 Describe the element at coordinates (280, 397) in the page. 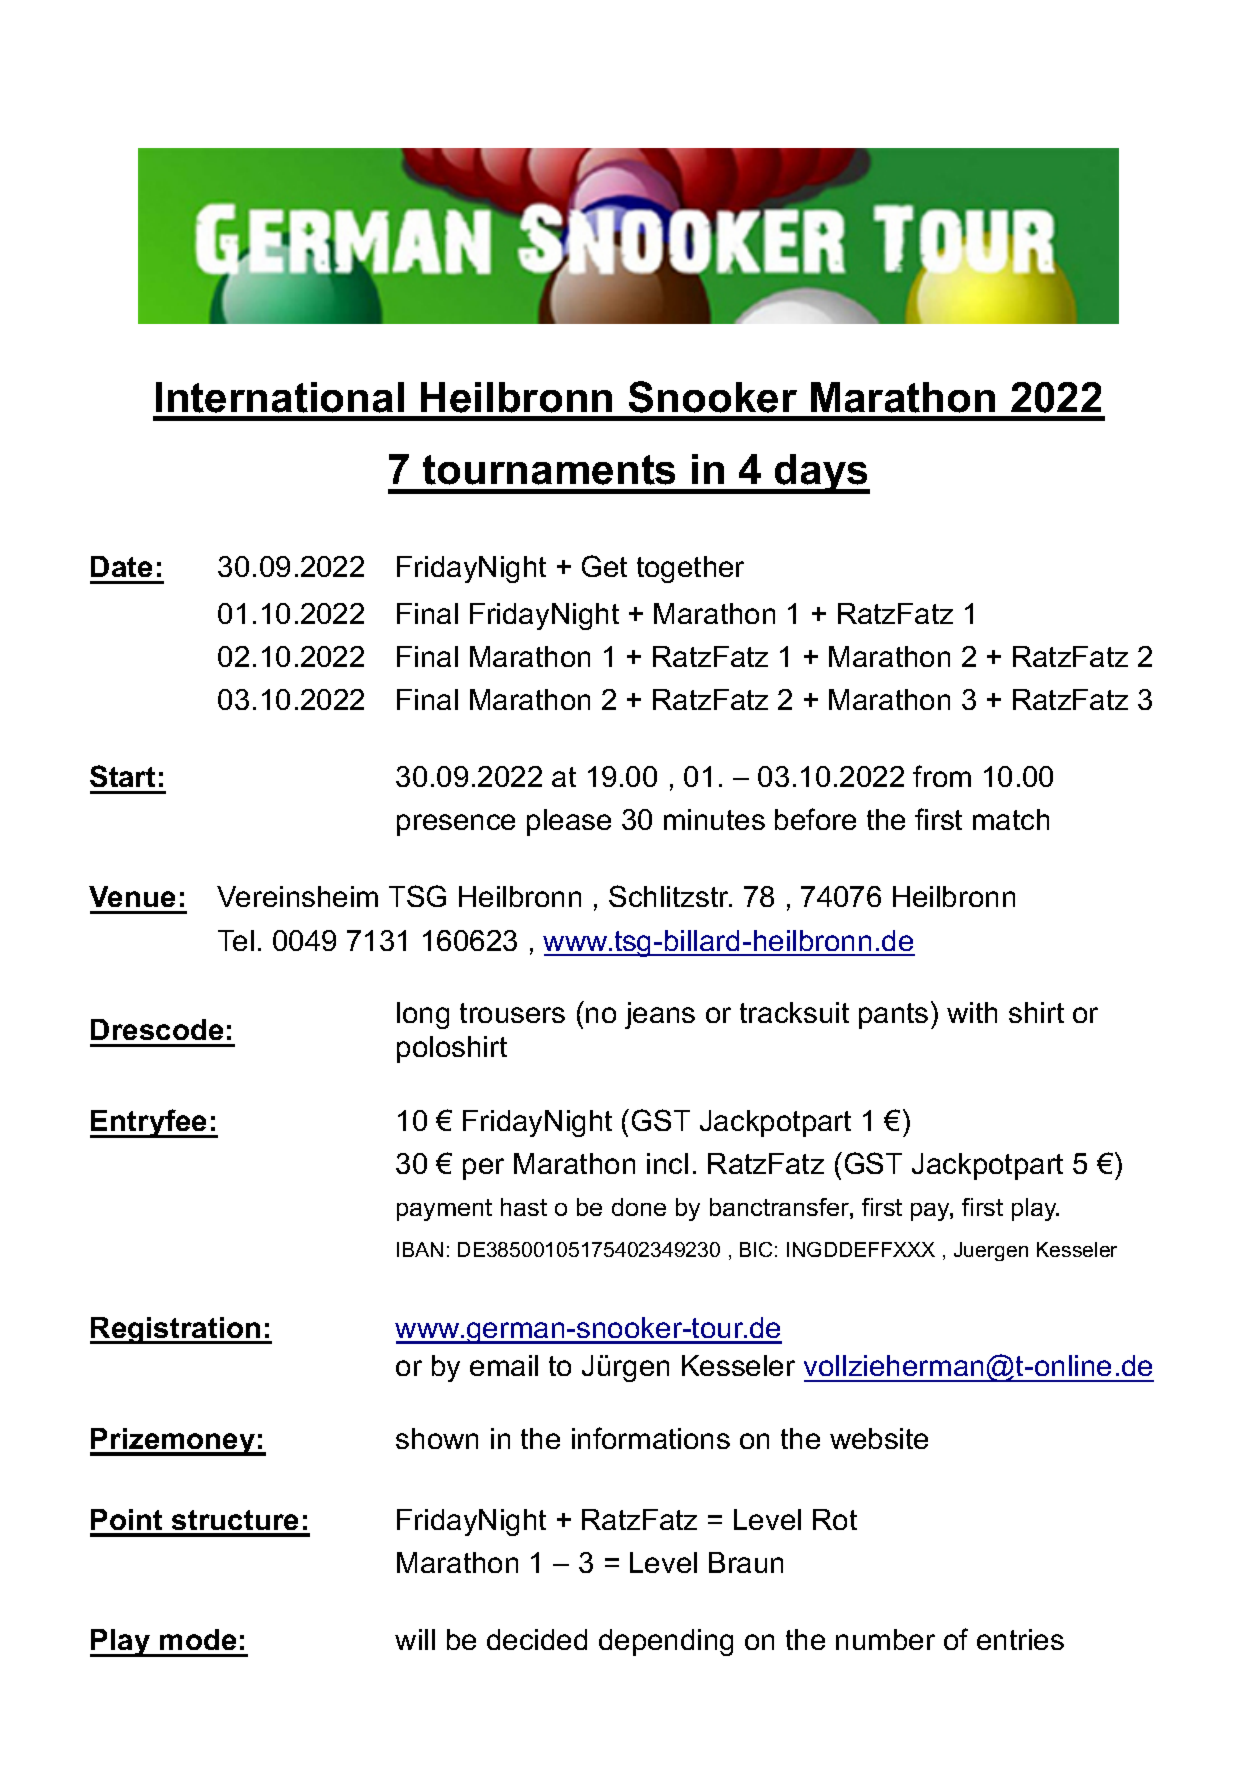

I see `International` at that location.
